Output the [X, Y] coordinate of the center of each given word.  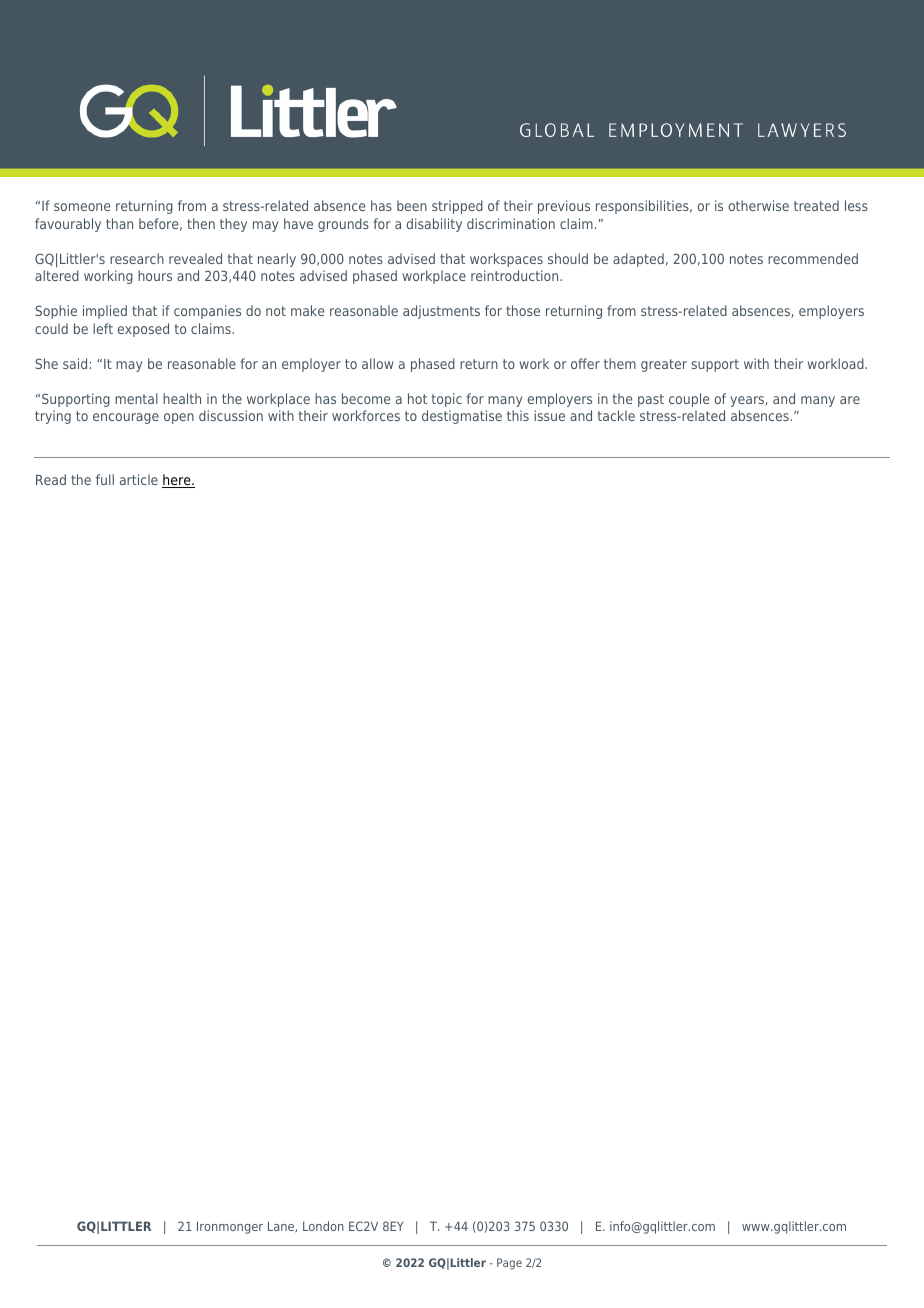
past [651, 400]
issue [549, 415]
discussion [231, 415]
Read [51, 479]
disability [434, 225]
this [518, 415]
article [139, 479]
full [105, 479]
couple [689, 400]
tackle [616, 415]
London [323, 1226]
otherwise [759, 205]
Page [509, 1264]
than [119, 223]
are [850, 400]
